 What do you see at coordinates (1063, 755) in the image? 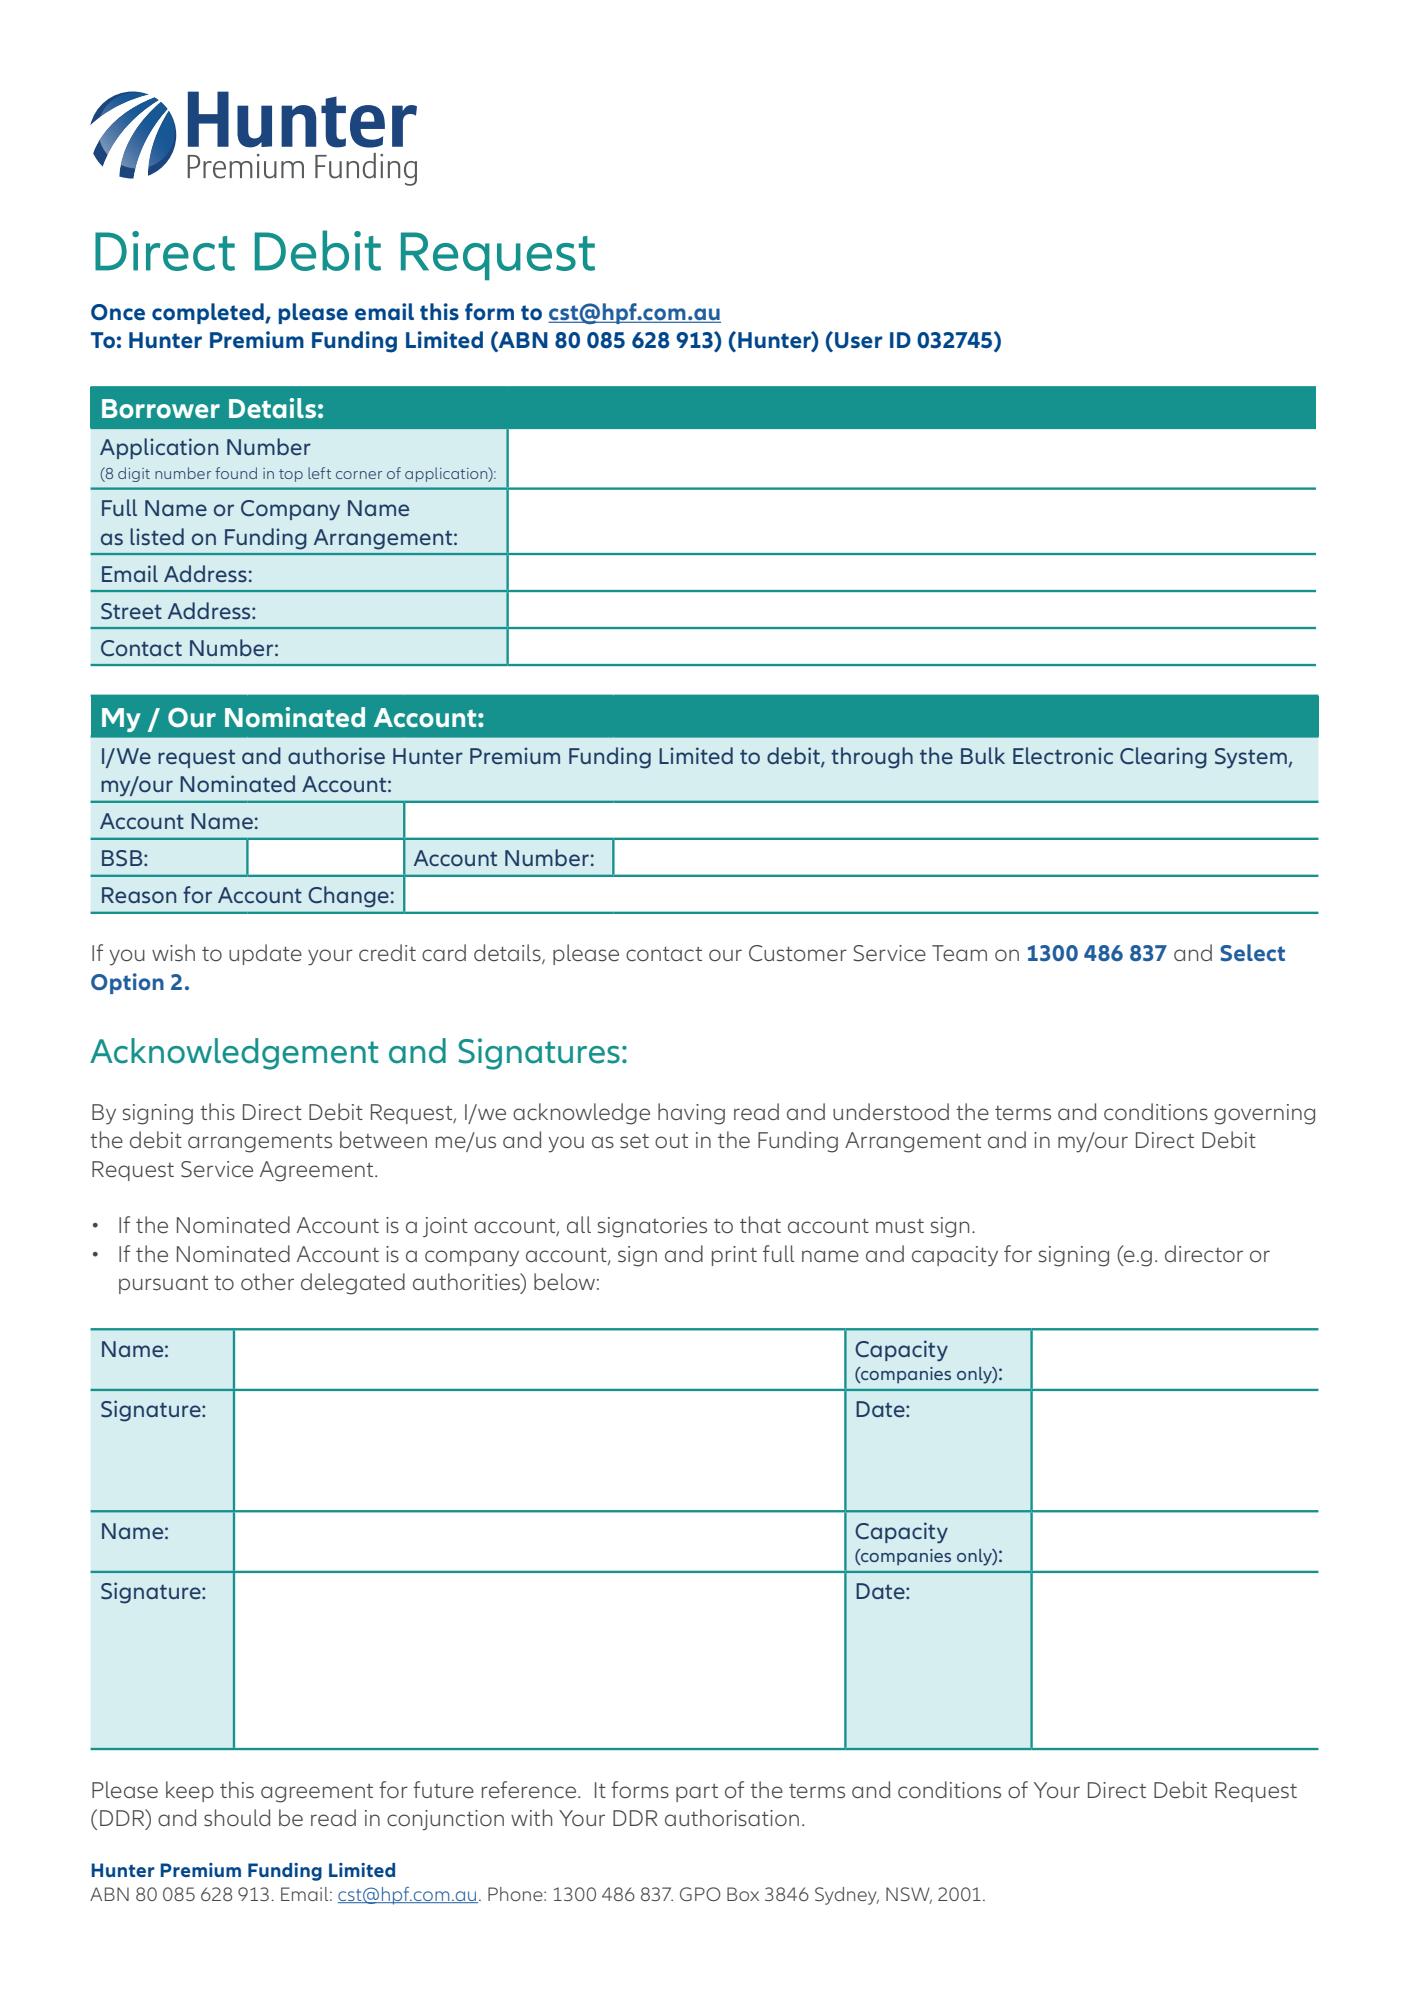
I see `Electronic` at bounding box center [1063, 755].
